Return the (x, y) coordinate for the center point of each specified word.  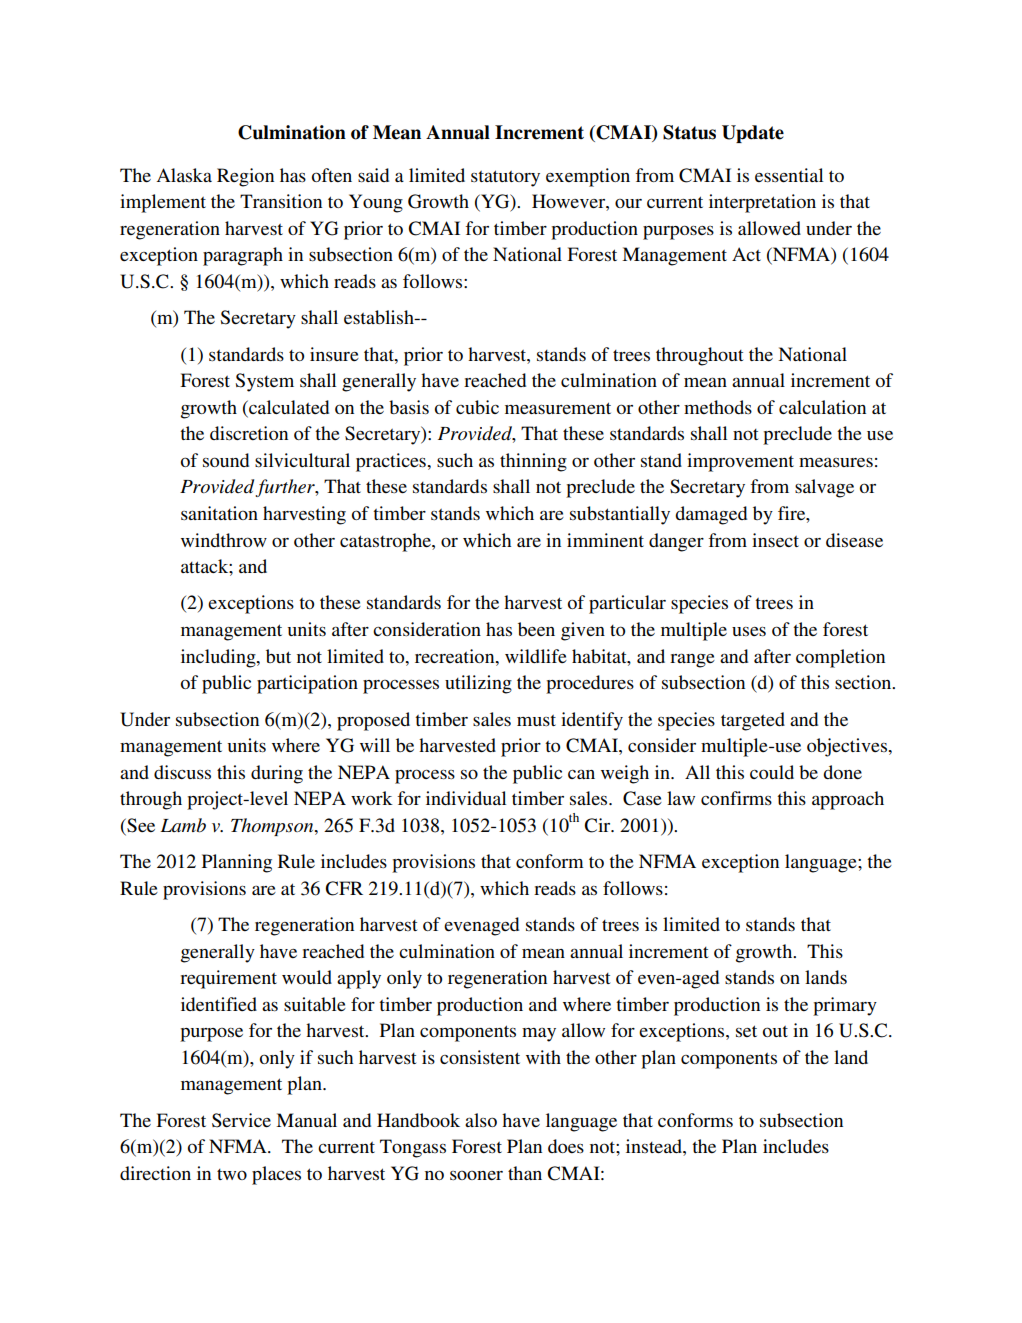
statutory (505, 178)
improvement (740, 462)
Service (241, 1120)
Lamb (183, 825)
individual (466, 798)
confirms (736, 798)
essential (789, 175)
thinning (533, 462)
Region (245, 177)
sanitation (219, 513)
